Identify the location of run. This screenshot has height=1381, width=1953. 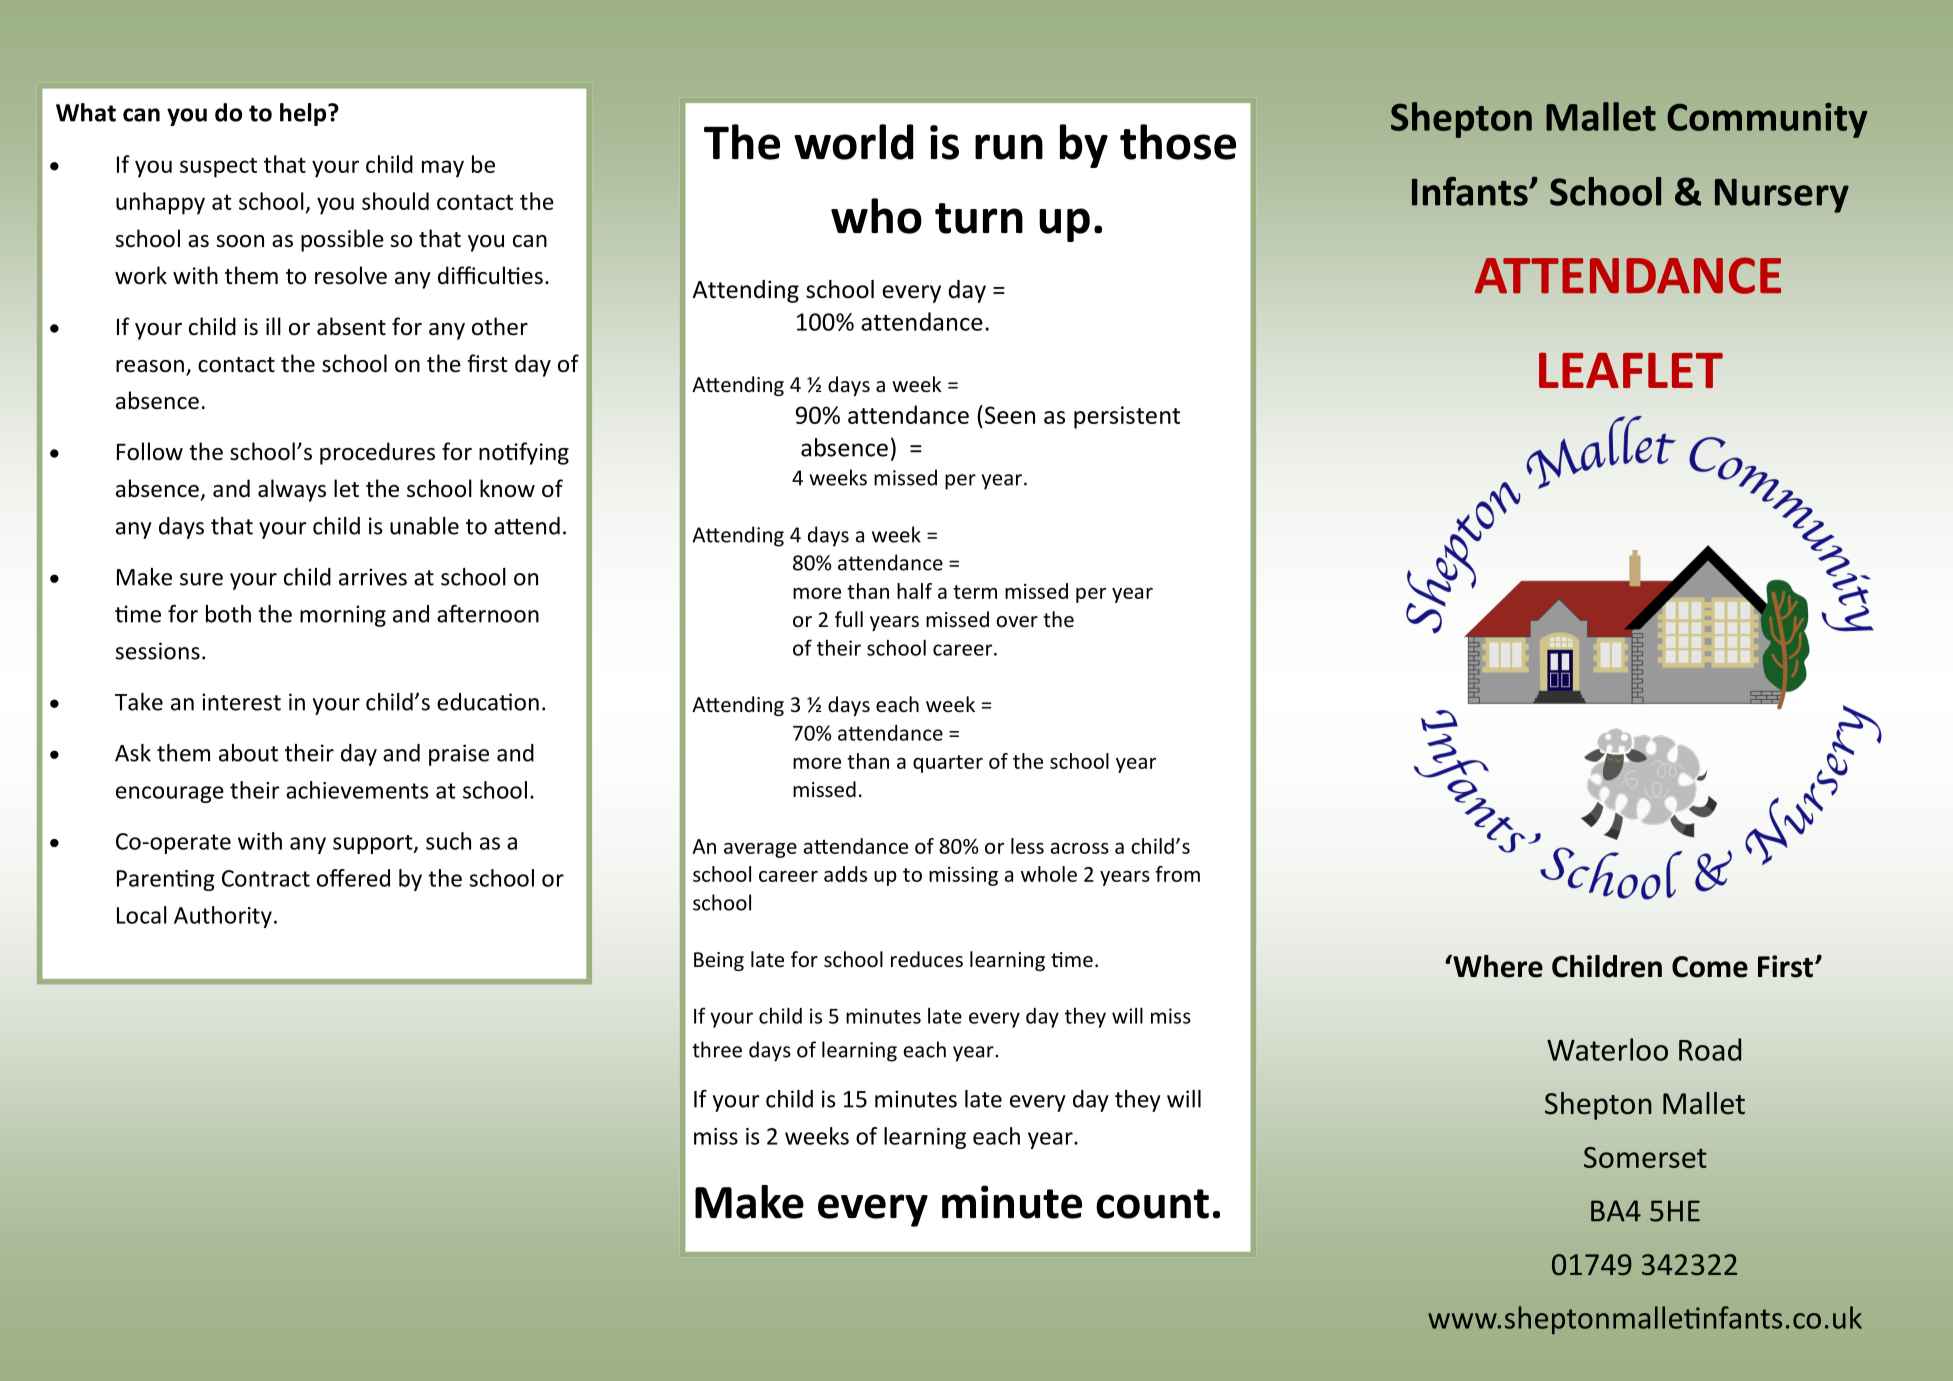
(1009, 147).
